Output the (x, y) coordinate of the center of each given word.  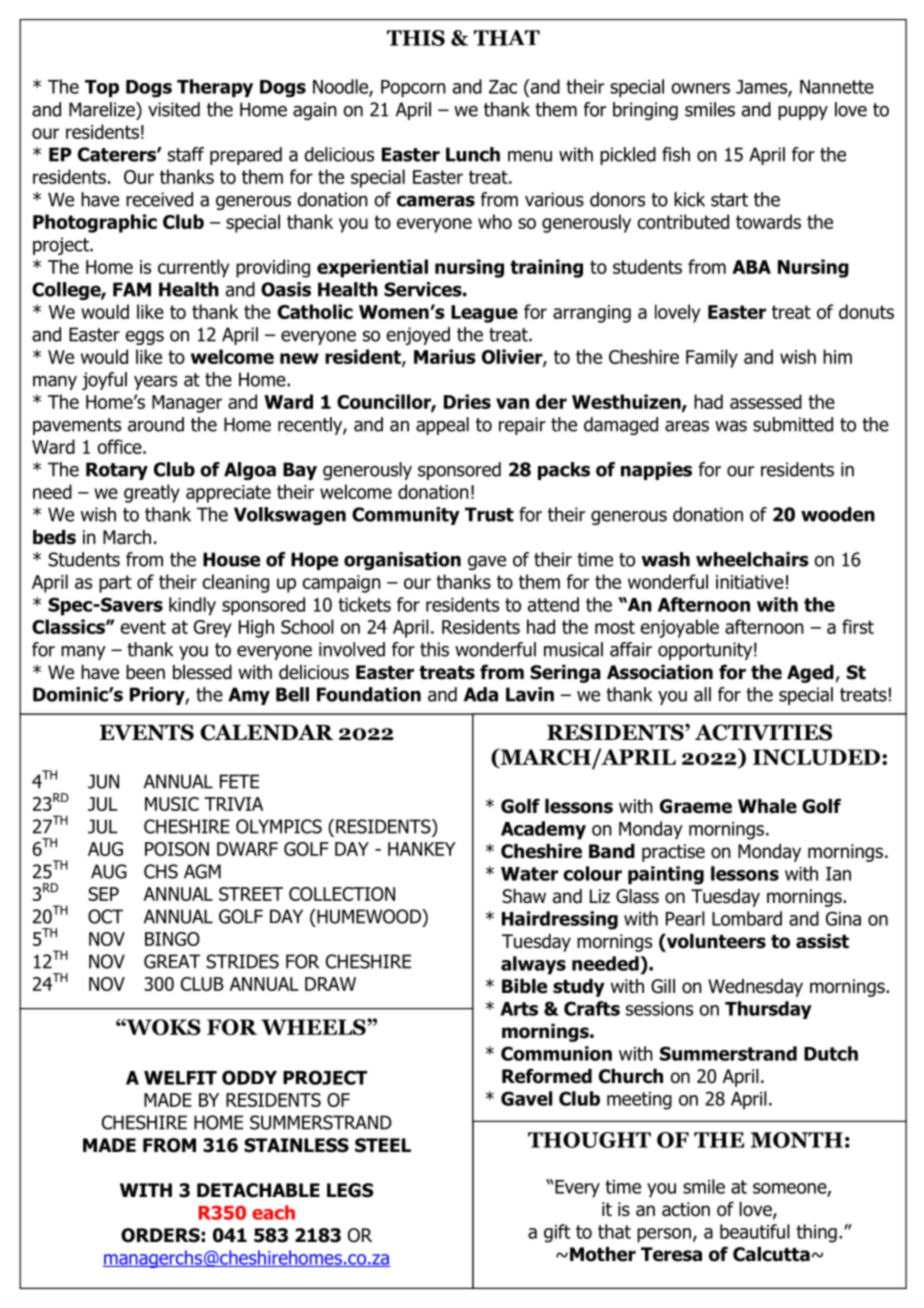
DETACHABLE (258, 1190)
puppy (803, 113)
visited (174, 109)
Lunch (473, 154)
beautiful (755, 1231)
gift (557, 1233)
